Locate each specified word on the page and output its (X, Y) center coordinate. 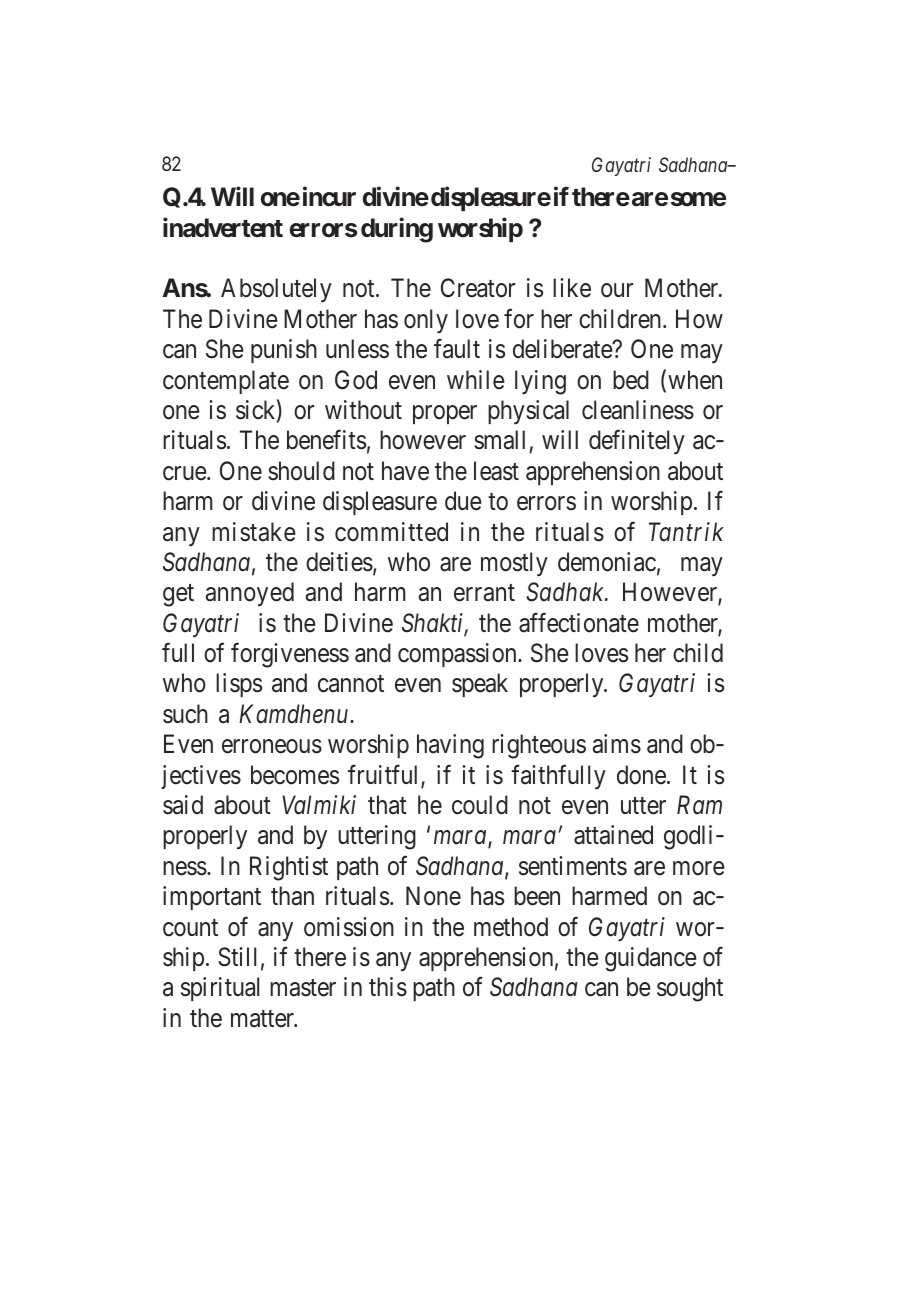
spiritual (220, 989)
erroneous (272, 747)
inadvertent (223, 227)
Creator (478, 288)
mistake (254, 532)
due (463, 501)
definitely (637, 442)
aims (617, 744)
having (450, 746)
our (617, 291)
